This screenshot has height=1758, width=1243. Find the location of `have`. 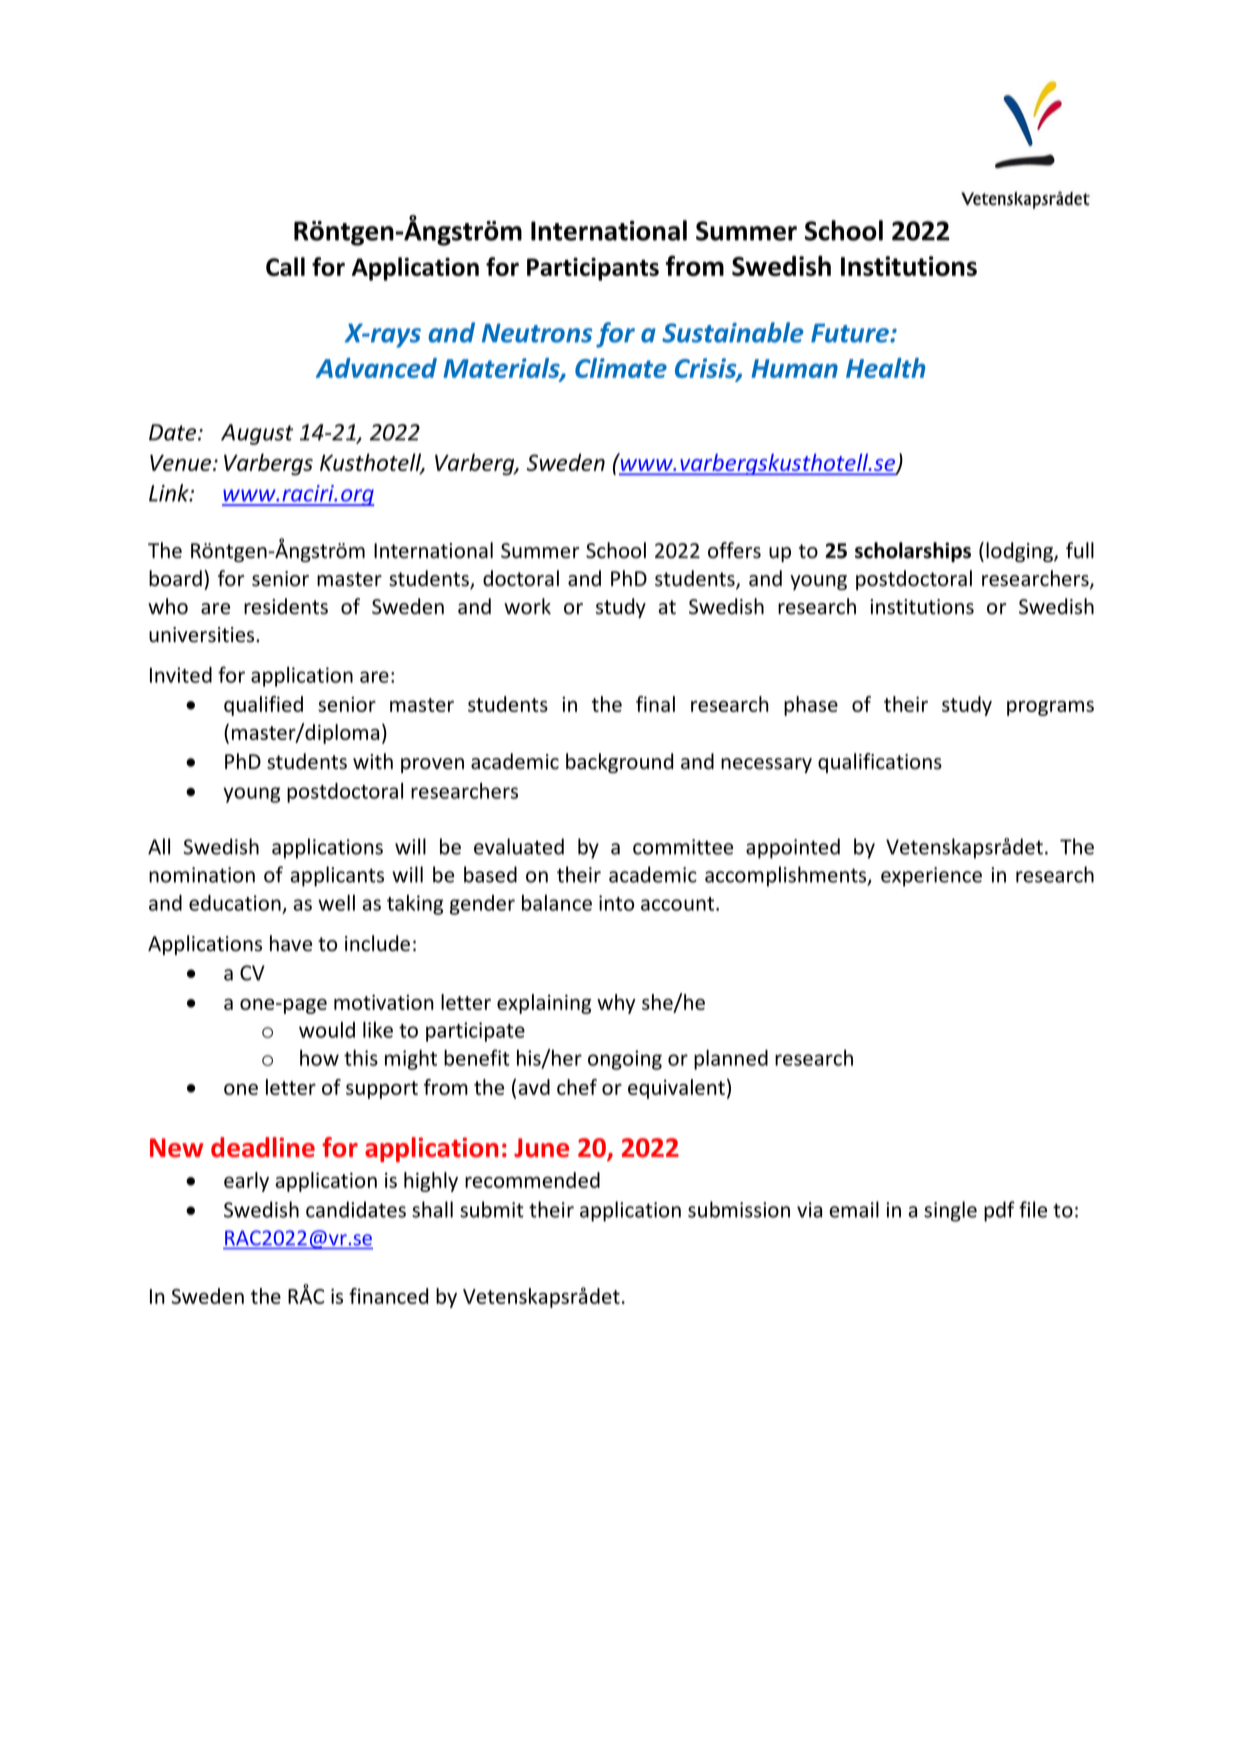

have is located at coordinates (291, 943).
